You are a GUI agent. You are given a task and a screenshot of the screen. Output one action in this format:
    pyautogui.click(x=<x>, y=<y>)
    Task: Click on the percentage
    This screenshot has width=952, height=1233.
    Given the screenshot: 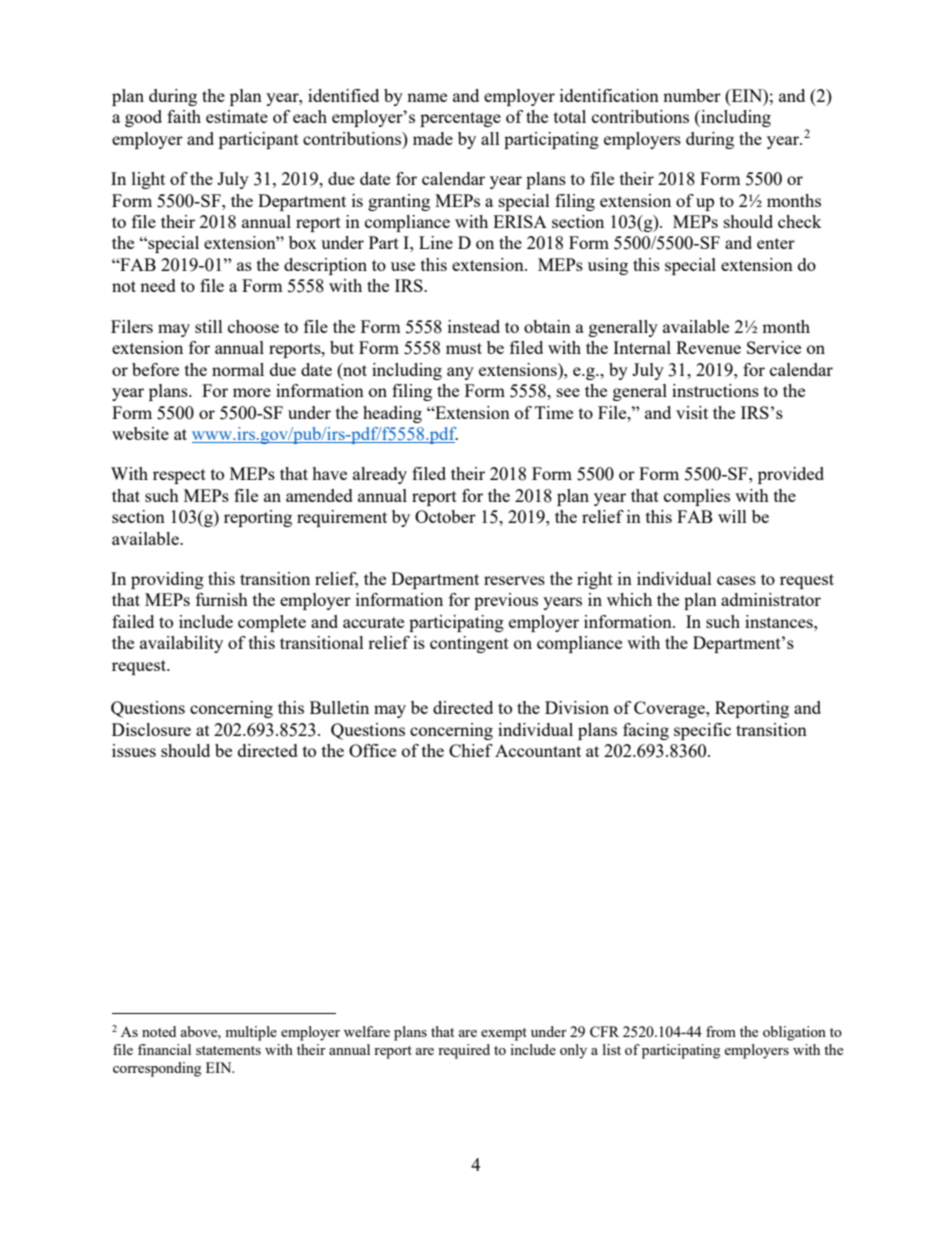 What is the action you would take?
    pyautogui.click(x=460, y=119)
